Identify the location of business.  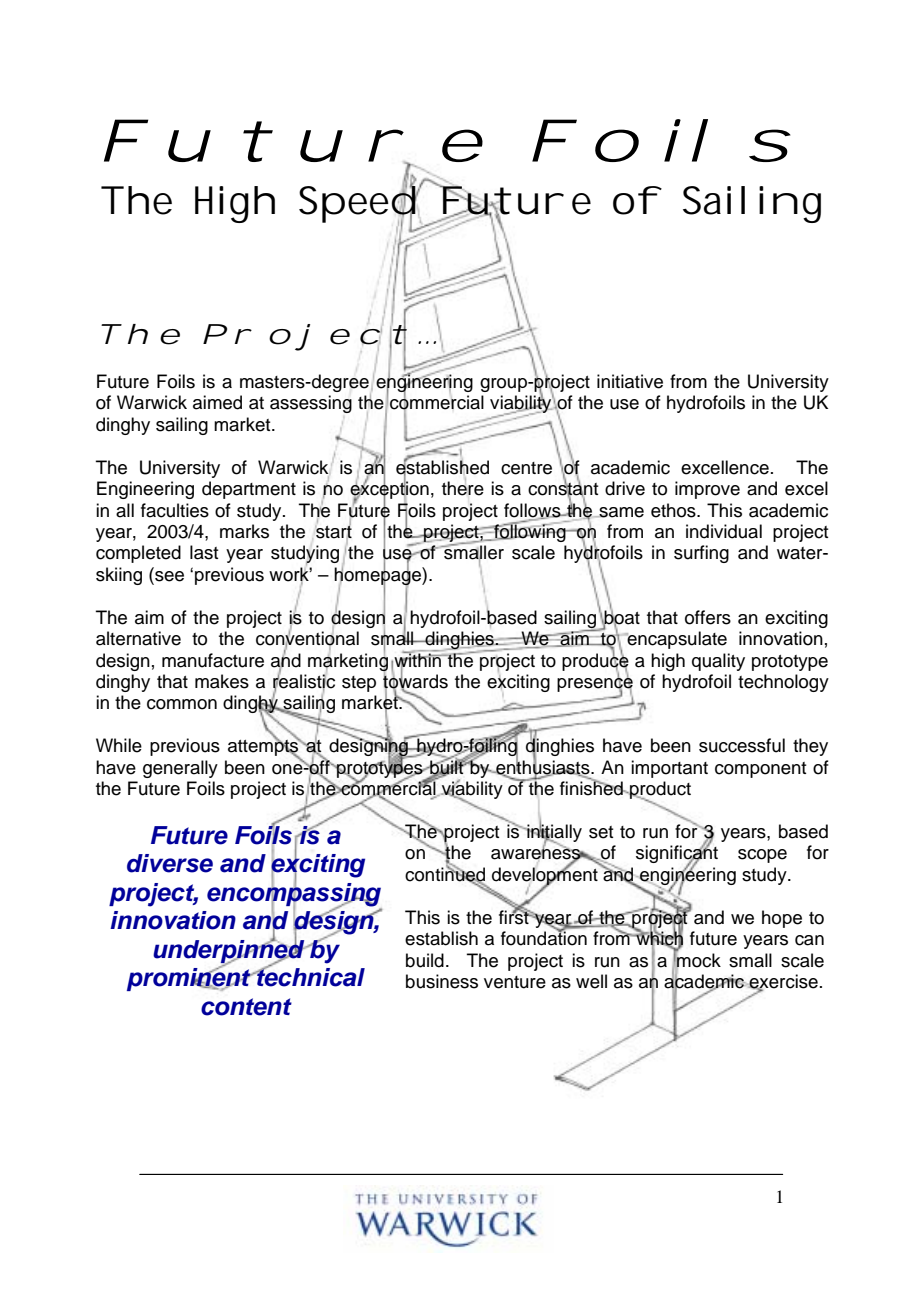
(442, 981).
